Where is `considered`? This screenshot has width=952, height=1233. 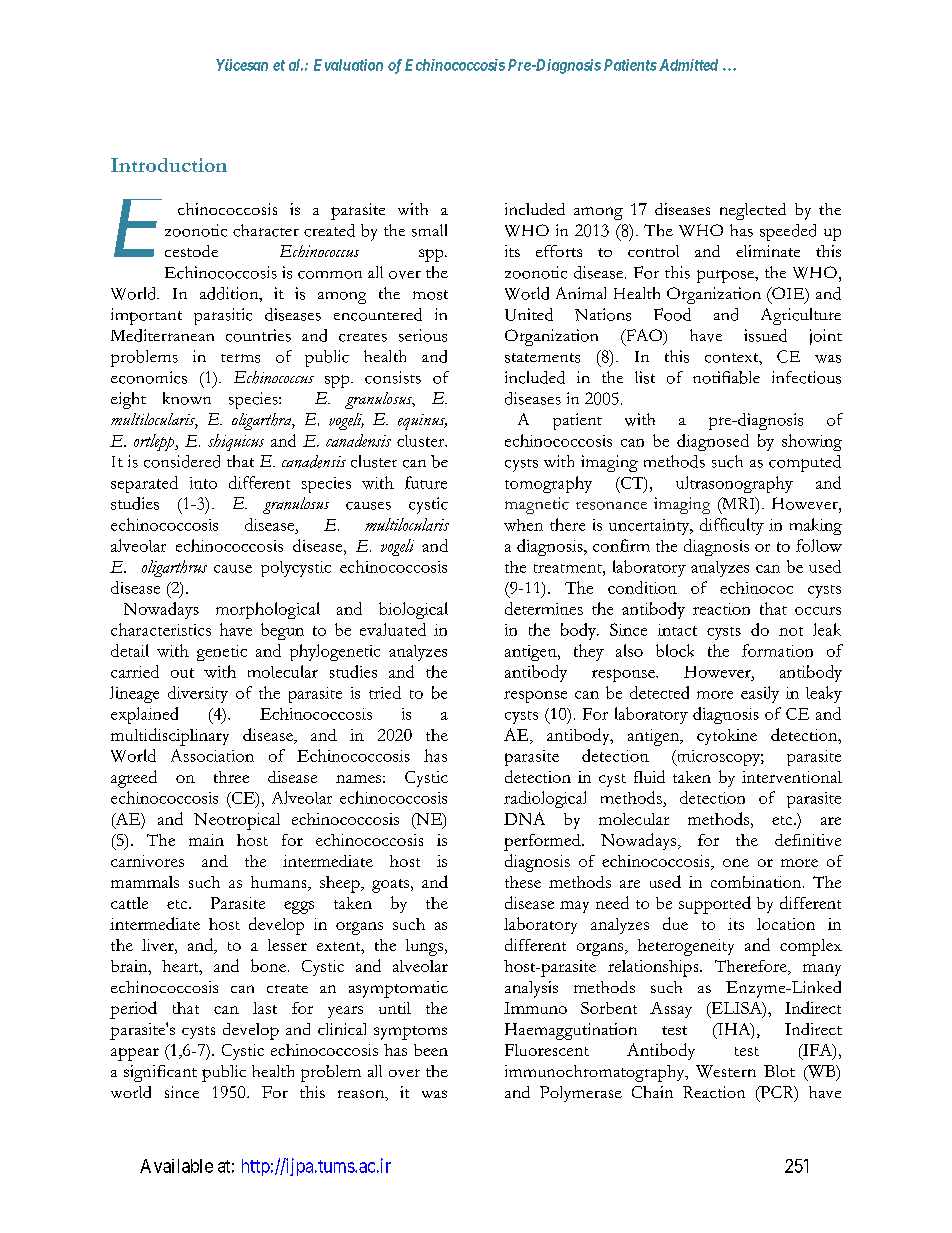
considered is located at coordinates (182, 461).
